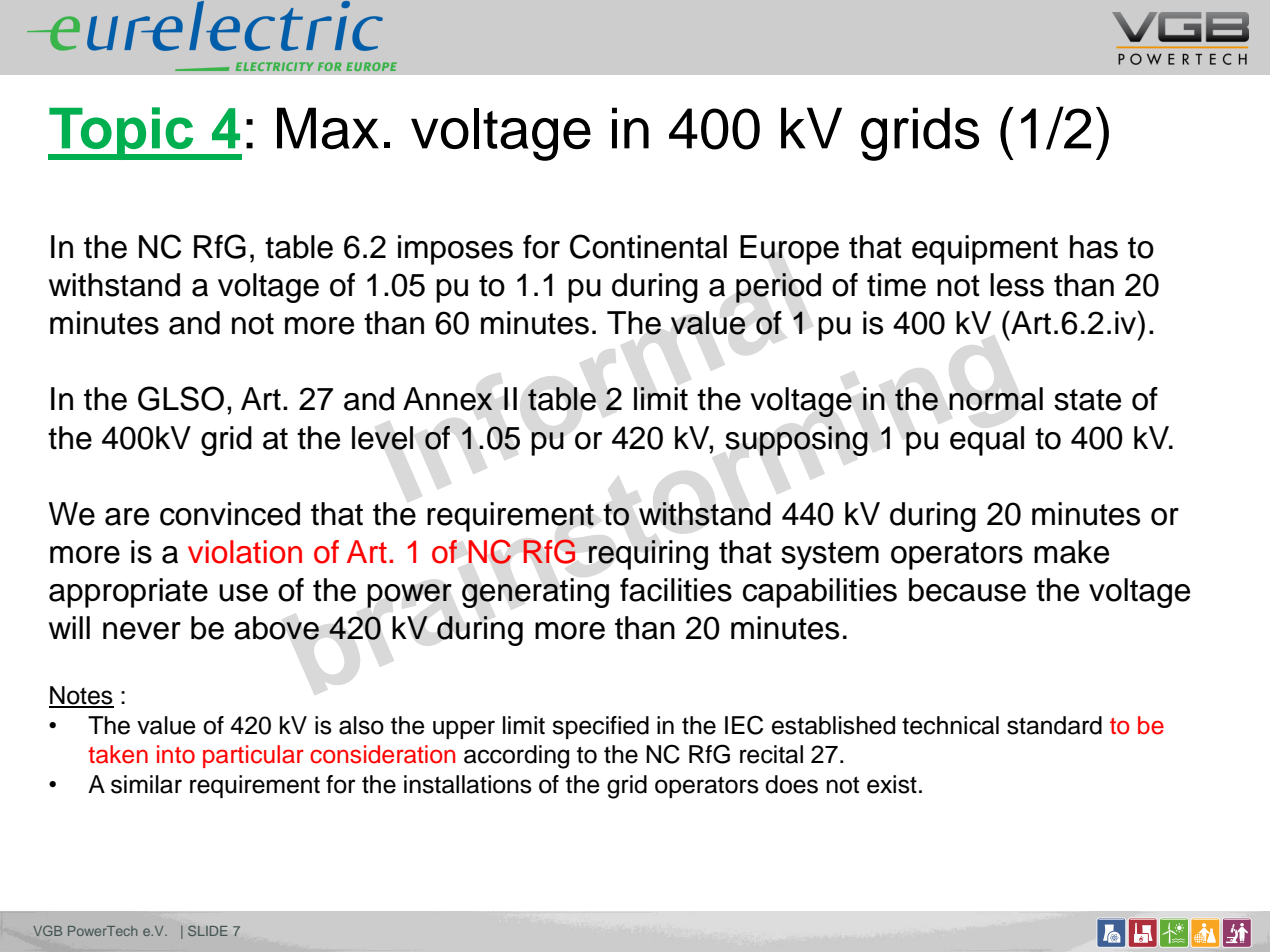  Describe the element at coordinates (207, 931) in the image. I see `SLIDE` at that location.
